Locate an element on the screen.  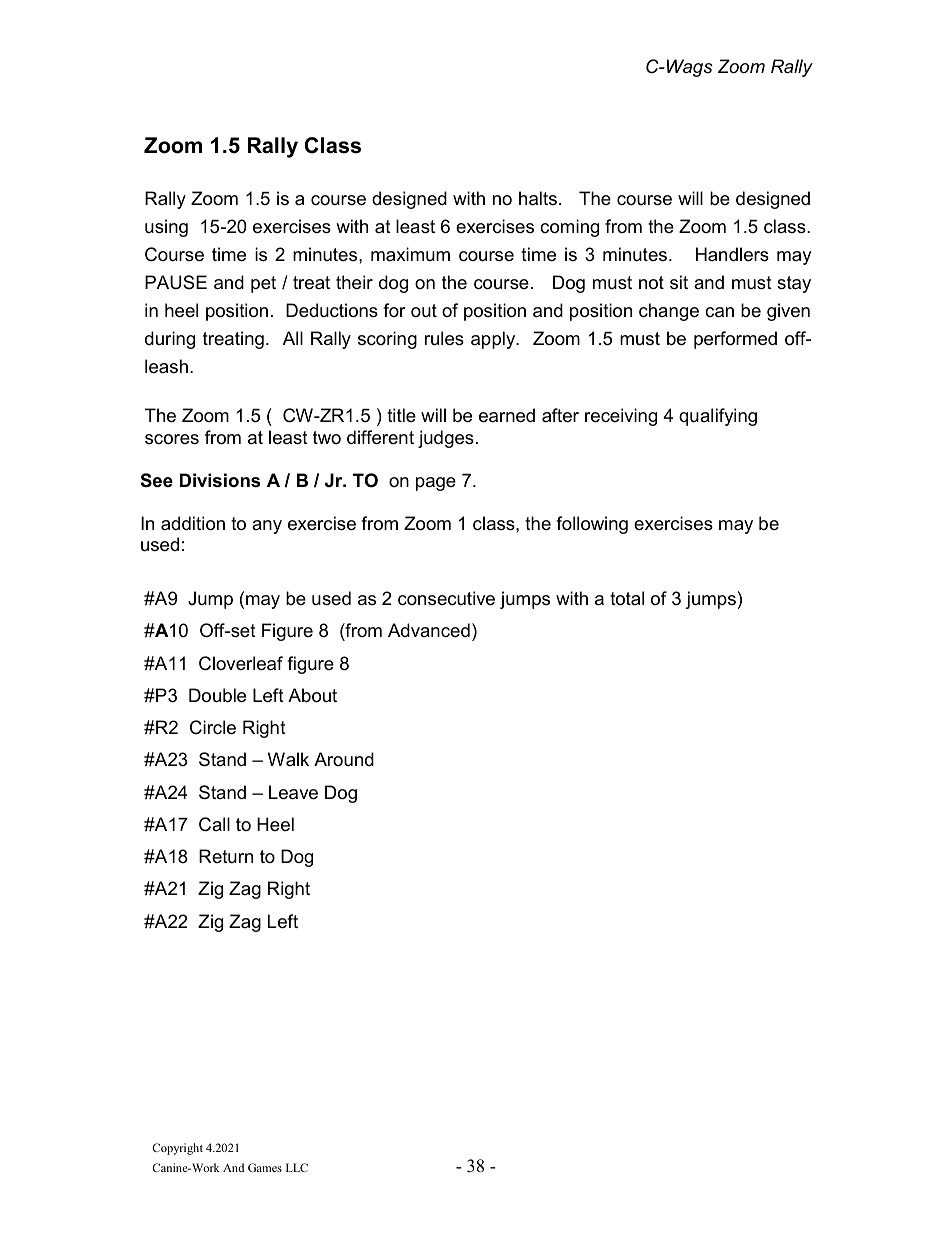
Advanced is located at coordinates (429, 630).
